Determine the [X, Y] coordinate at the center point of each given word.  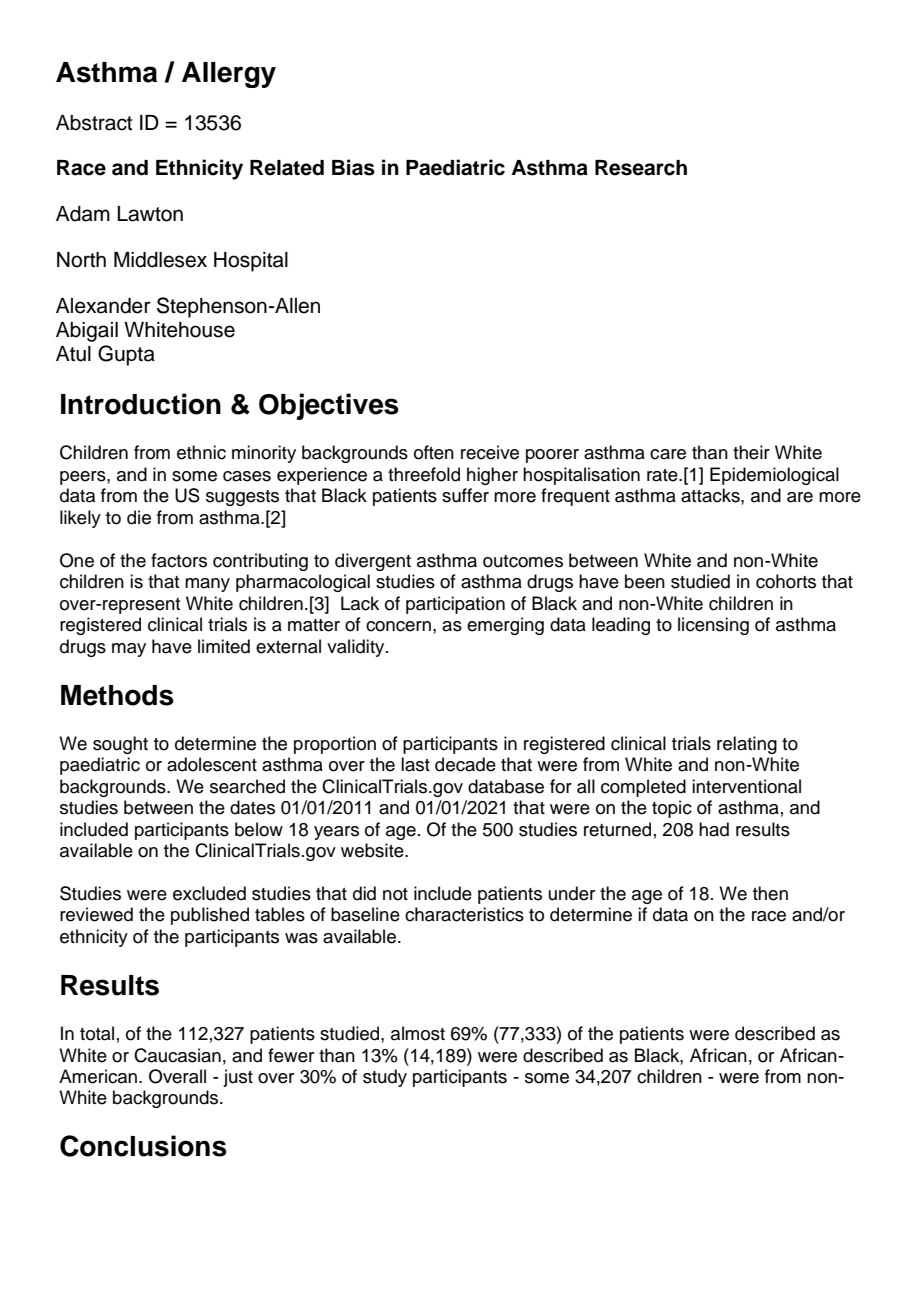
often [434, 452]
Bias [353, 167]
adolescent [212, 764]
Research [641, 168]
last [415, 764]
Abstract [94, 123]
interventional [746, 786]
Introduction [141, 404]
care [668, 454]
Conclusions [143, 1146]
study [385, 1078]
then [770, 893]
